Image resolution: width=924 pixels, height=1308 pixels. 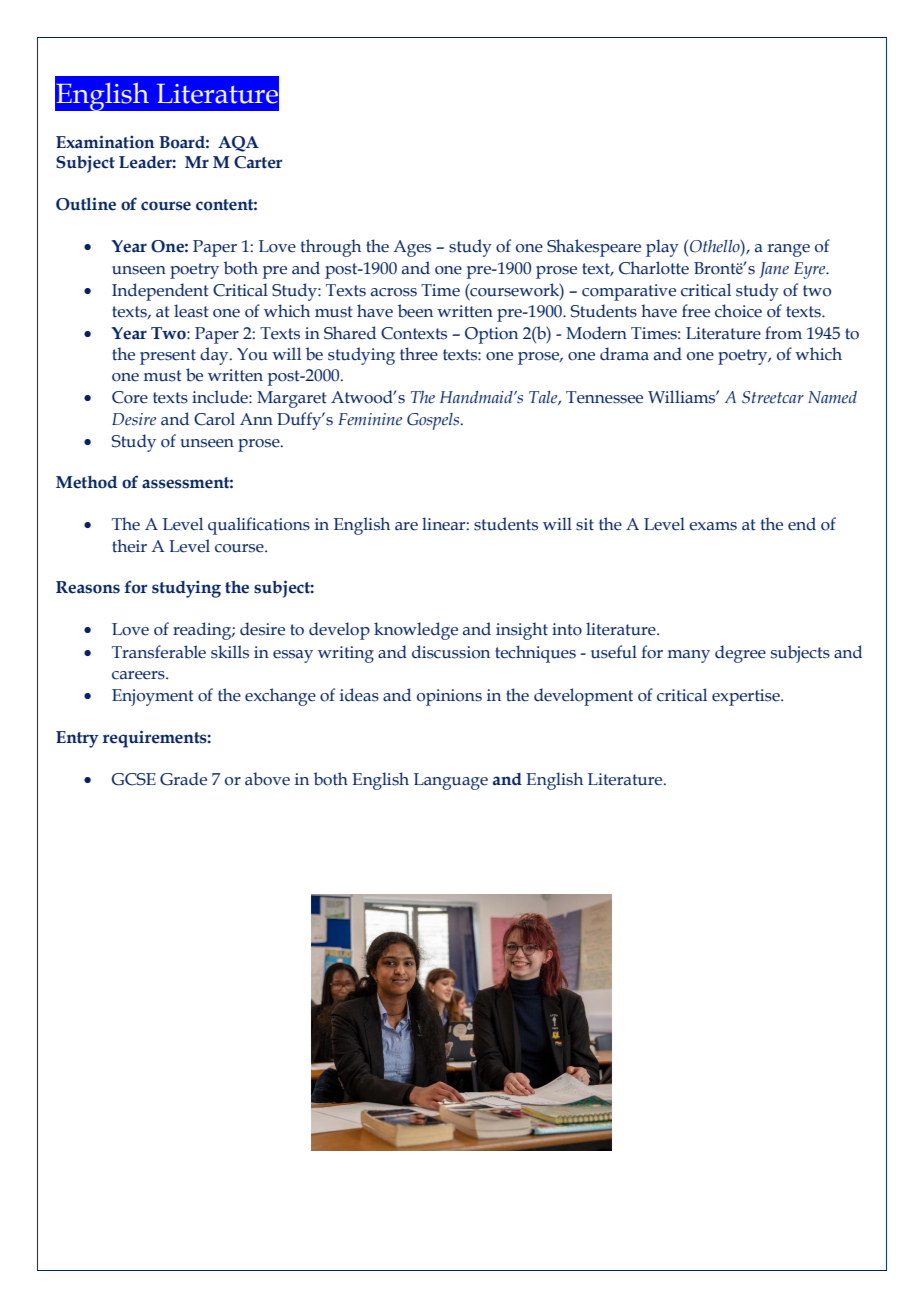 I want to click on degree, so click(x=740, y=654).
